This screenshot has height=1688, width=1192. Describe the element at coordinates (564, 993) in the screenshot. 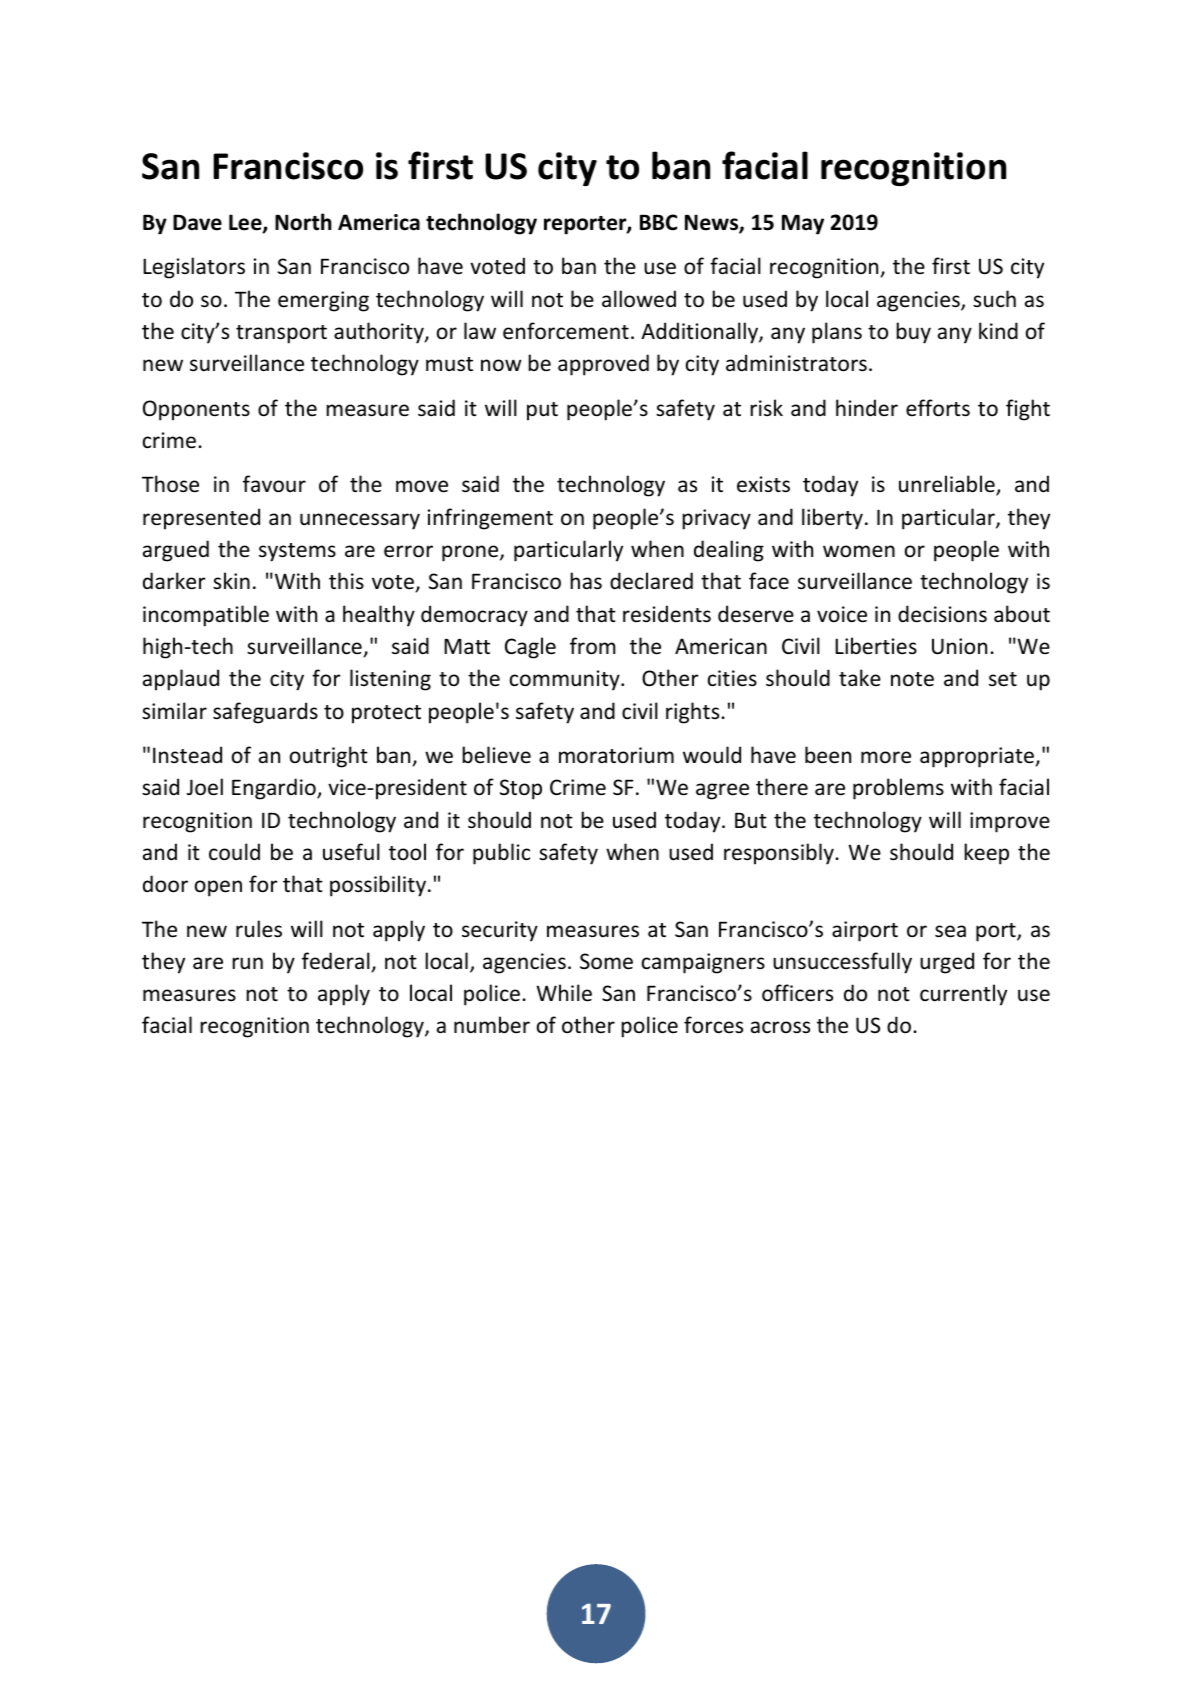

I see `While` at that location.
